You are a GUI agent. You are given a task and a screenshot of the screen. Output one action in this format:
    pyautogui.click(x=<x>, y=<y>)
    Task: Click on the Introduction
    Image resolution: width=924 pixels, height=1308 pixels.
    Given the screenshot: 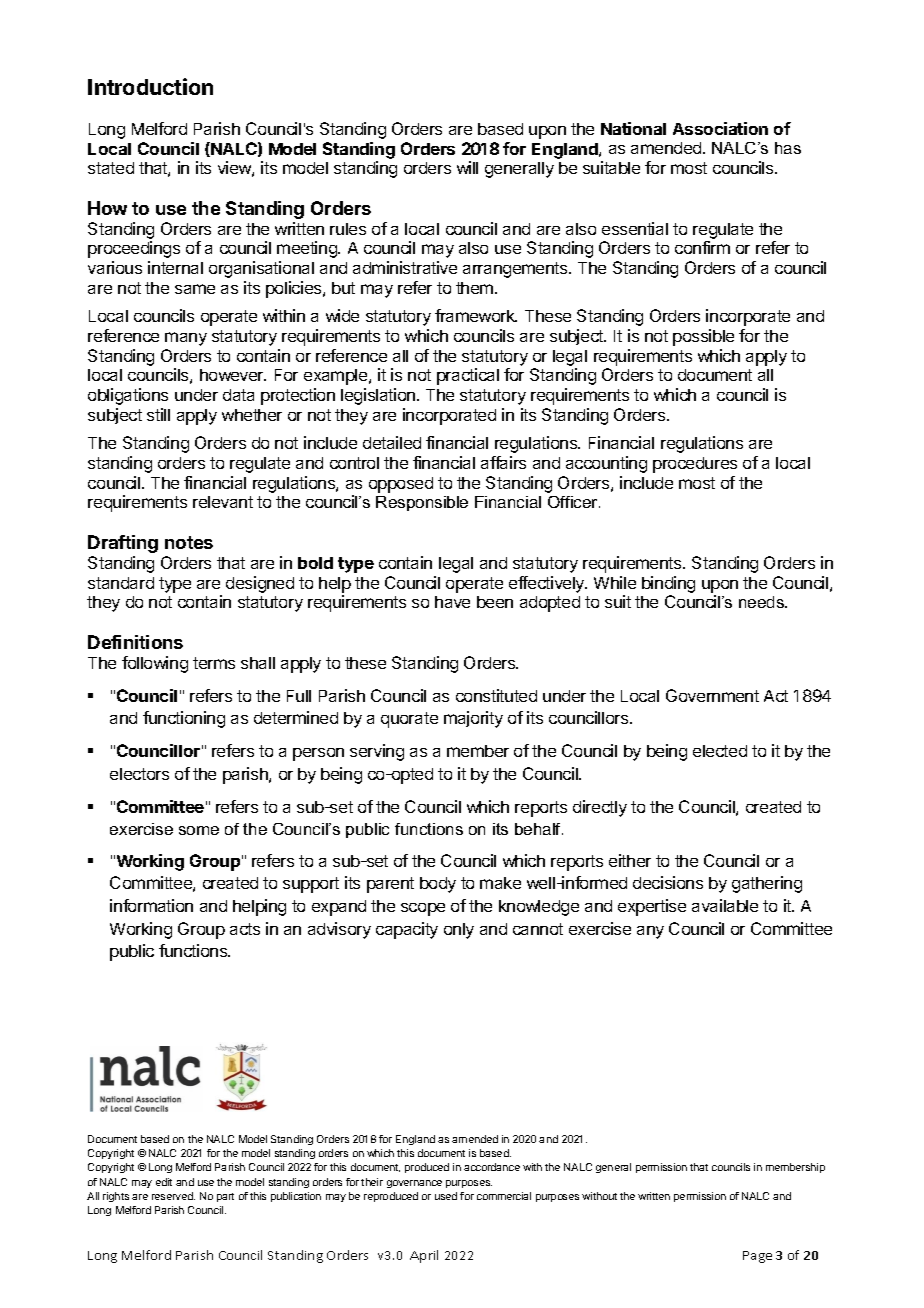 What is the action you would take?
    pyautogui.click(x=150, y=86)
